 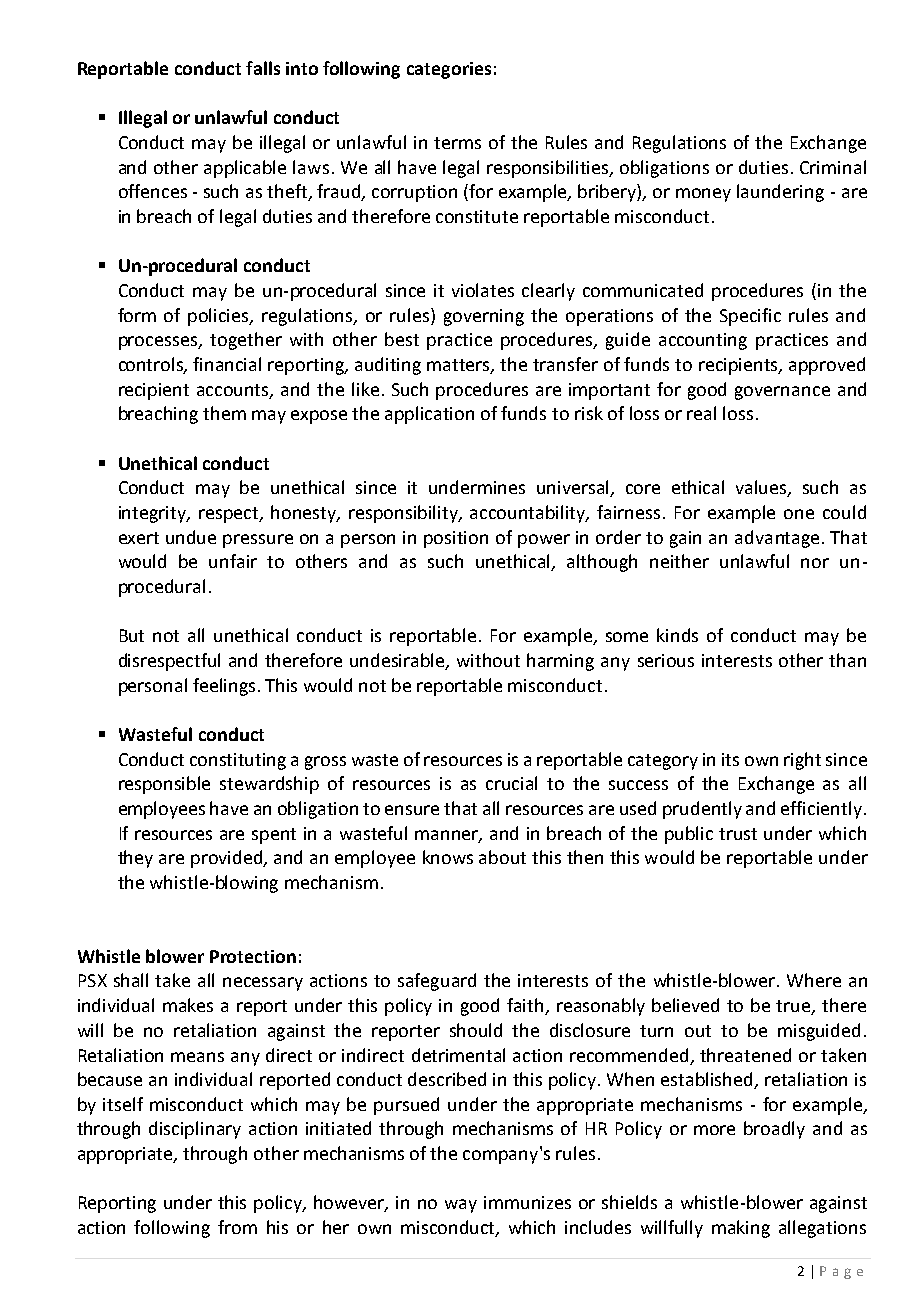 I want to click on making, so click(x=741, y=1229).
